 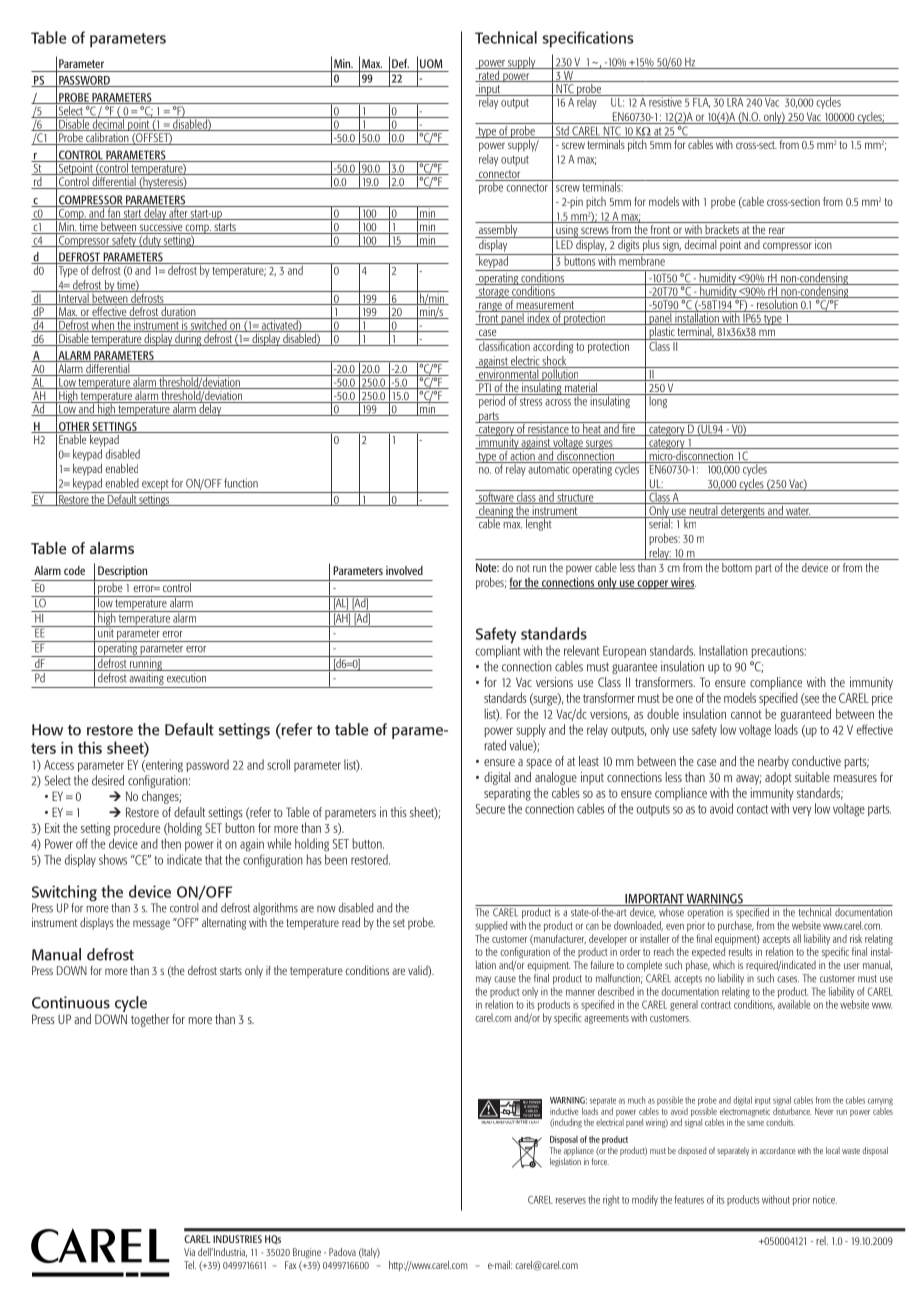 I want to click on running, so click(x=146, y=663).
